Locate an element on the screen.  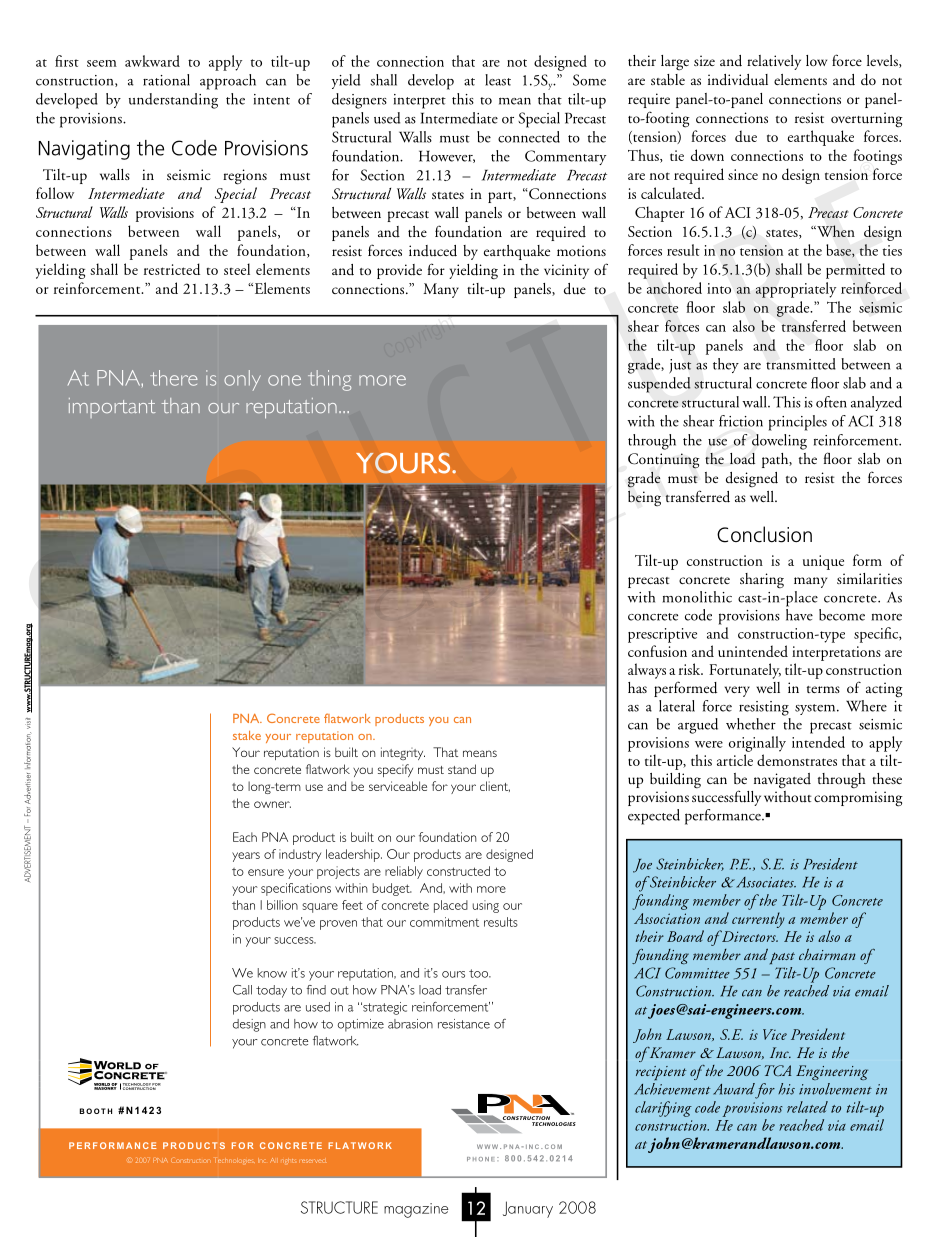
relatively is located at coordinates (774, 62).
